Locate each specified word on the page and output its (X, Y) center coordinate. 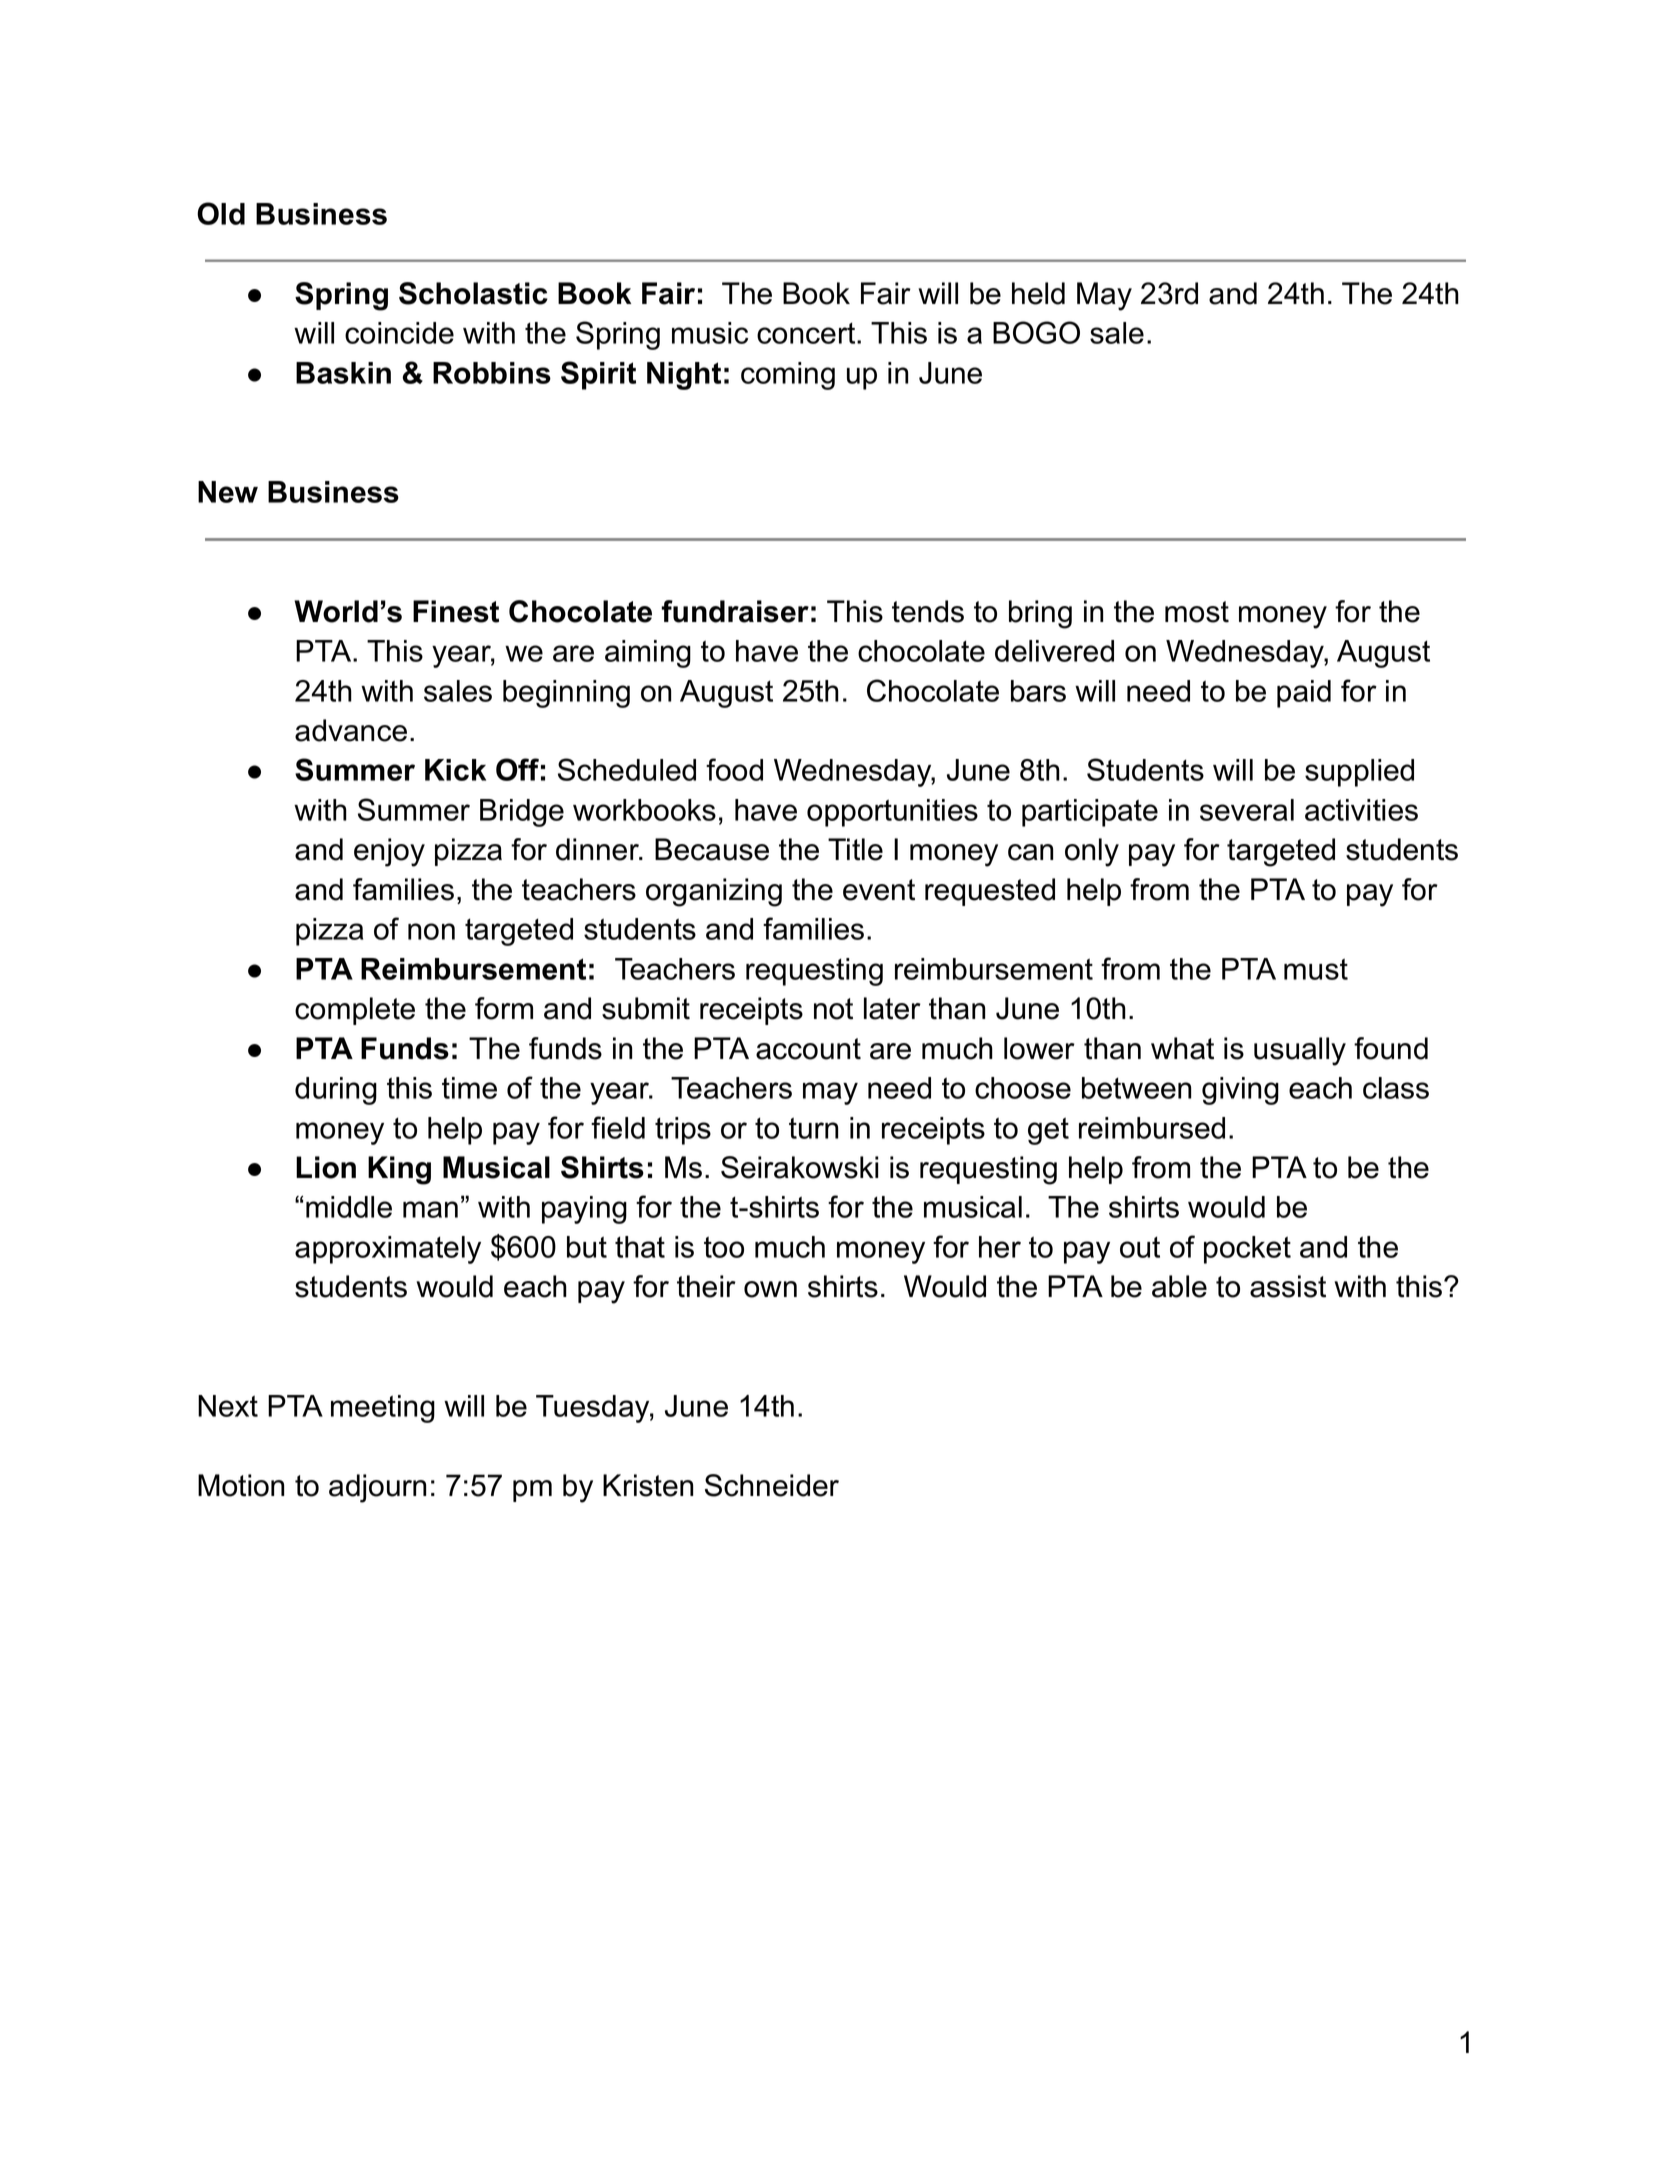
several (1247, 810)
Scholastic (473, 293)
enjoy (389, 852)
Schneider (772, 1485)
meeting (383, 1409)
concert (807, 333)
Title (855, 849)
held (1038, 293)
